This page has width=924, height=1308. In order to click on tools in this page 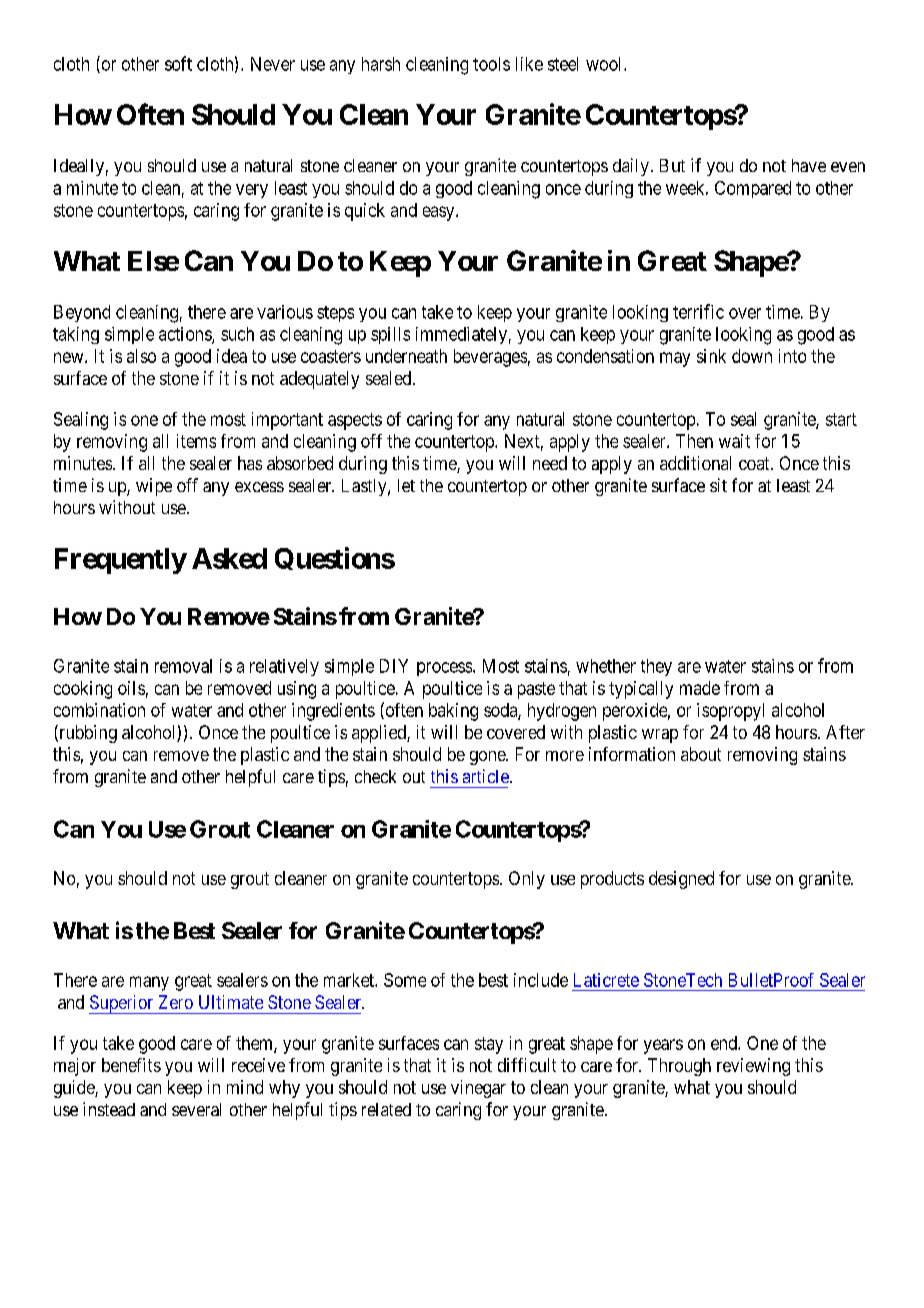, I will do `click(491, 64)`.
